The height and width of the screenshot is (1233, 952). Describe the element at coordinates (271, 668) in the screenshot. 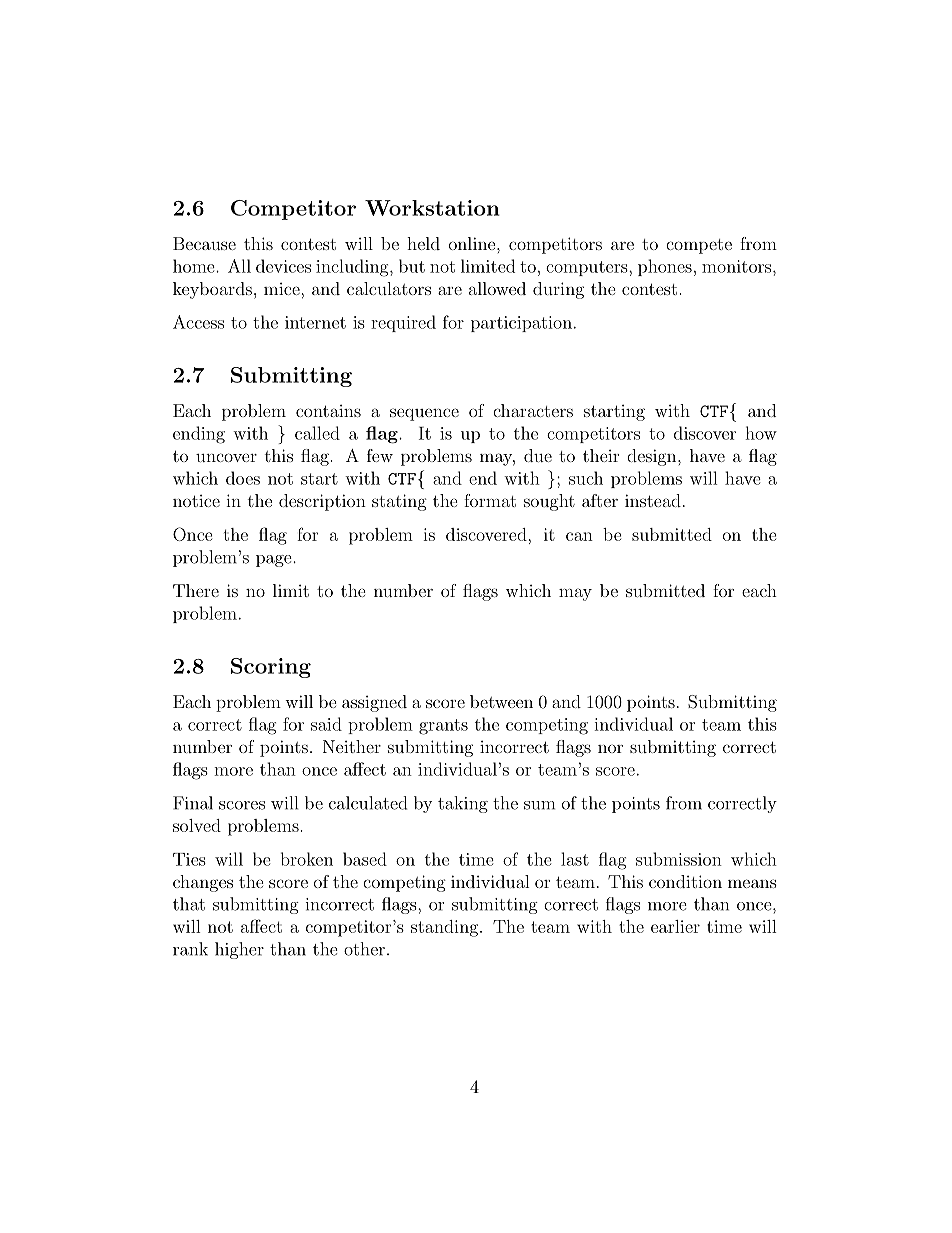

I see `Scoring` at that location.
